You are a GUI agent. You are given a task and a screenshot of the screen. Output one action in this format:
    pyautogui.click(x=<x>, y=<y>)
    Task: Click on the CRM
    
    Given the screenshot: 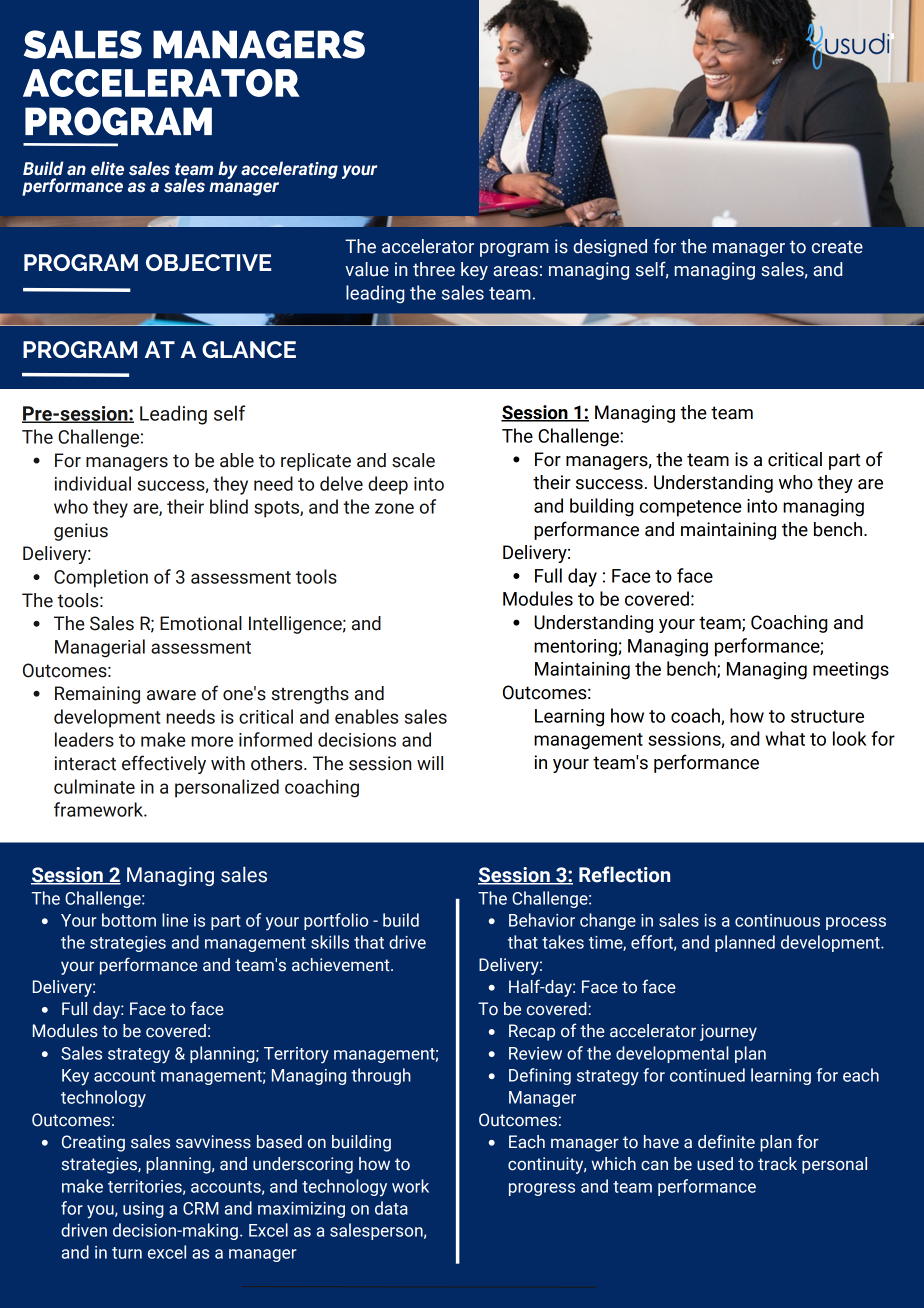 What is the action you would take?
    pyautogui.click(x=201, y=1208)
